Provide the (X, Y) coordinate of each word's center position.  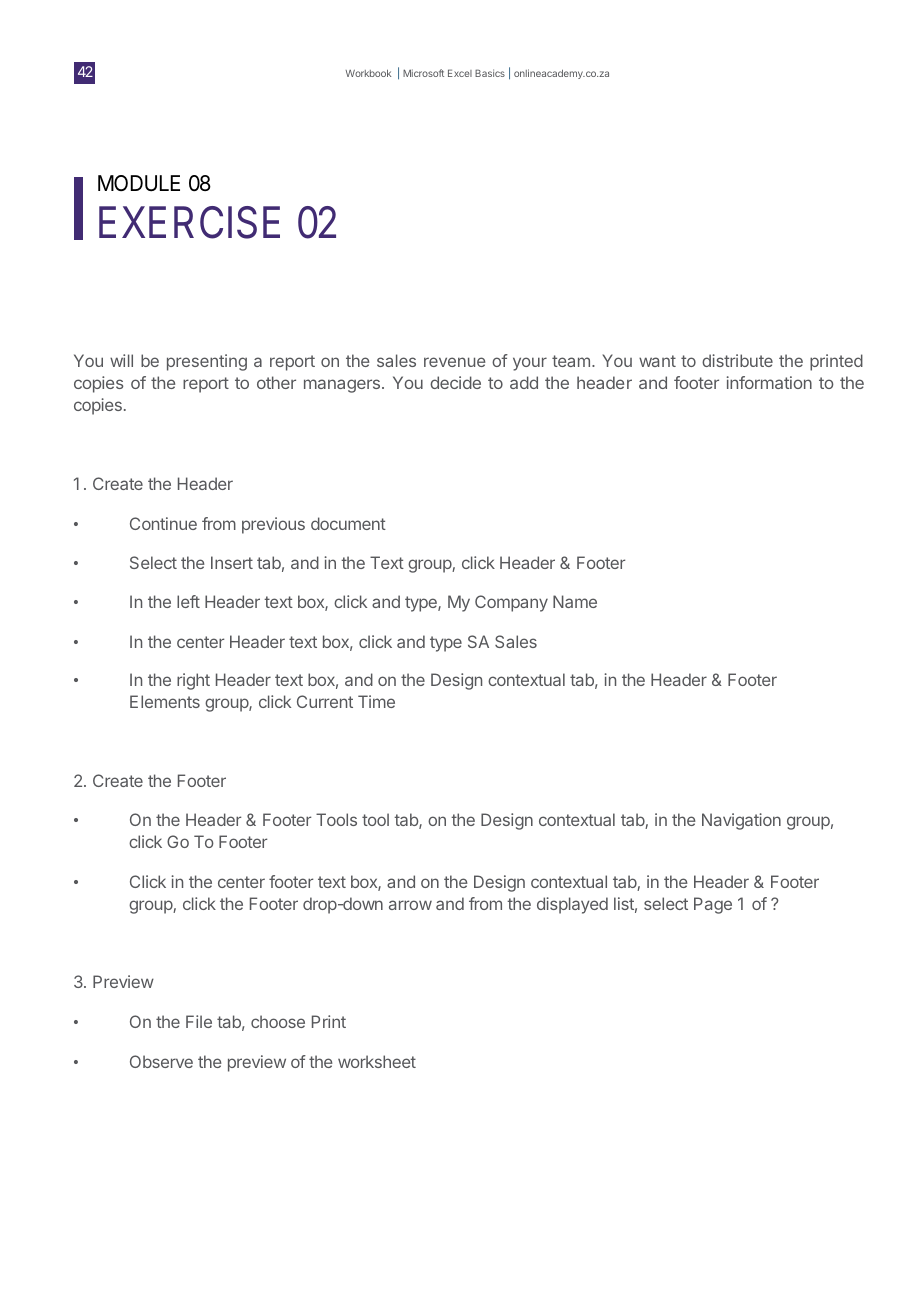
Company (511, 603)
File (199, 1021)
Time (376, 701)
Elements (165, 701)
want (657, 361)
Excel (460, 73)
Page (713, 905)
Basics (490, 73)
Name (575, 601)
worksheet (377, 1061)
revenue (455, 362)
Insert (232, 562)
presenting (207, 362)
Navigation (741, 821)
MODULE (139, 183)
